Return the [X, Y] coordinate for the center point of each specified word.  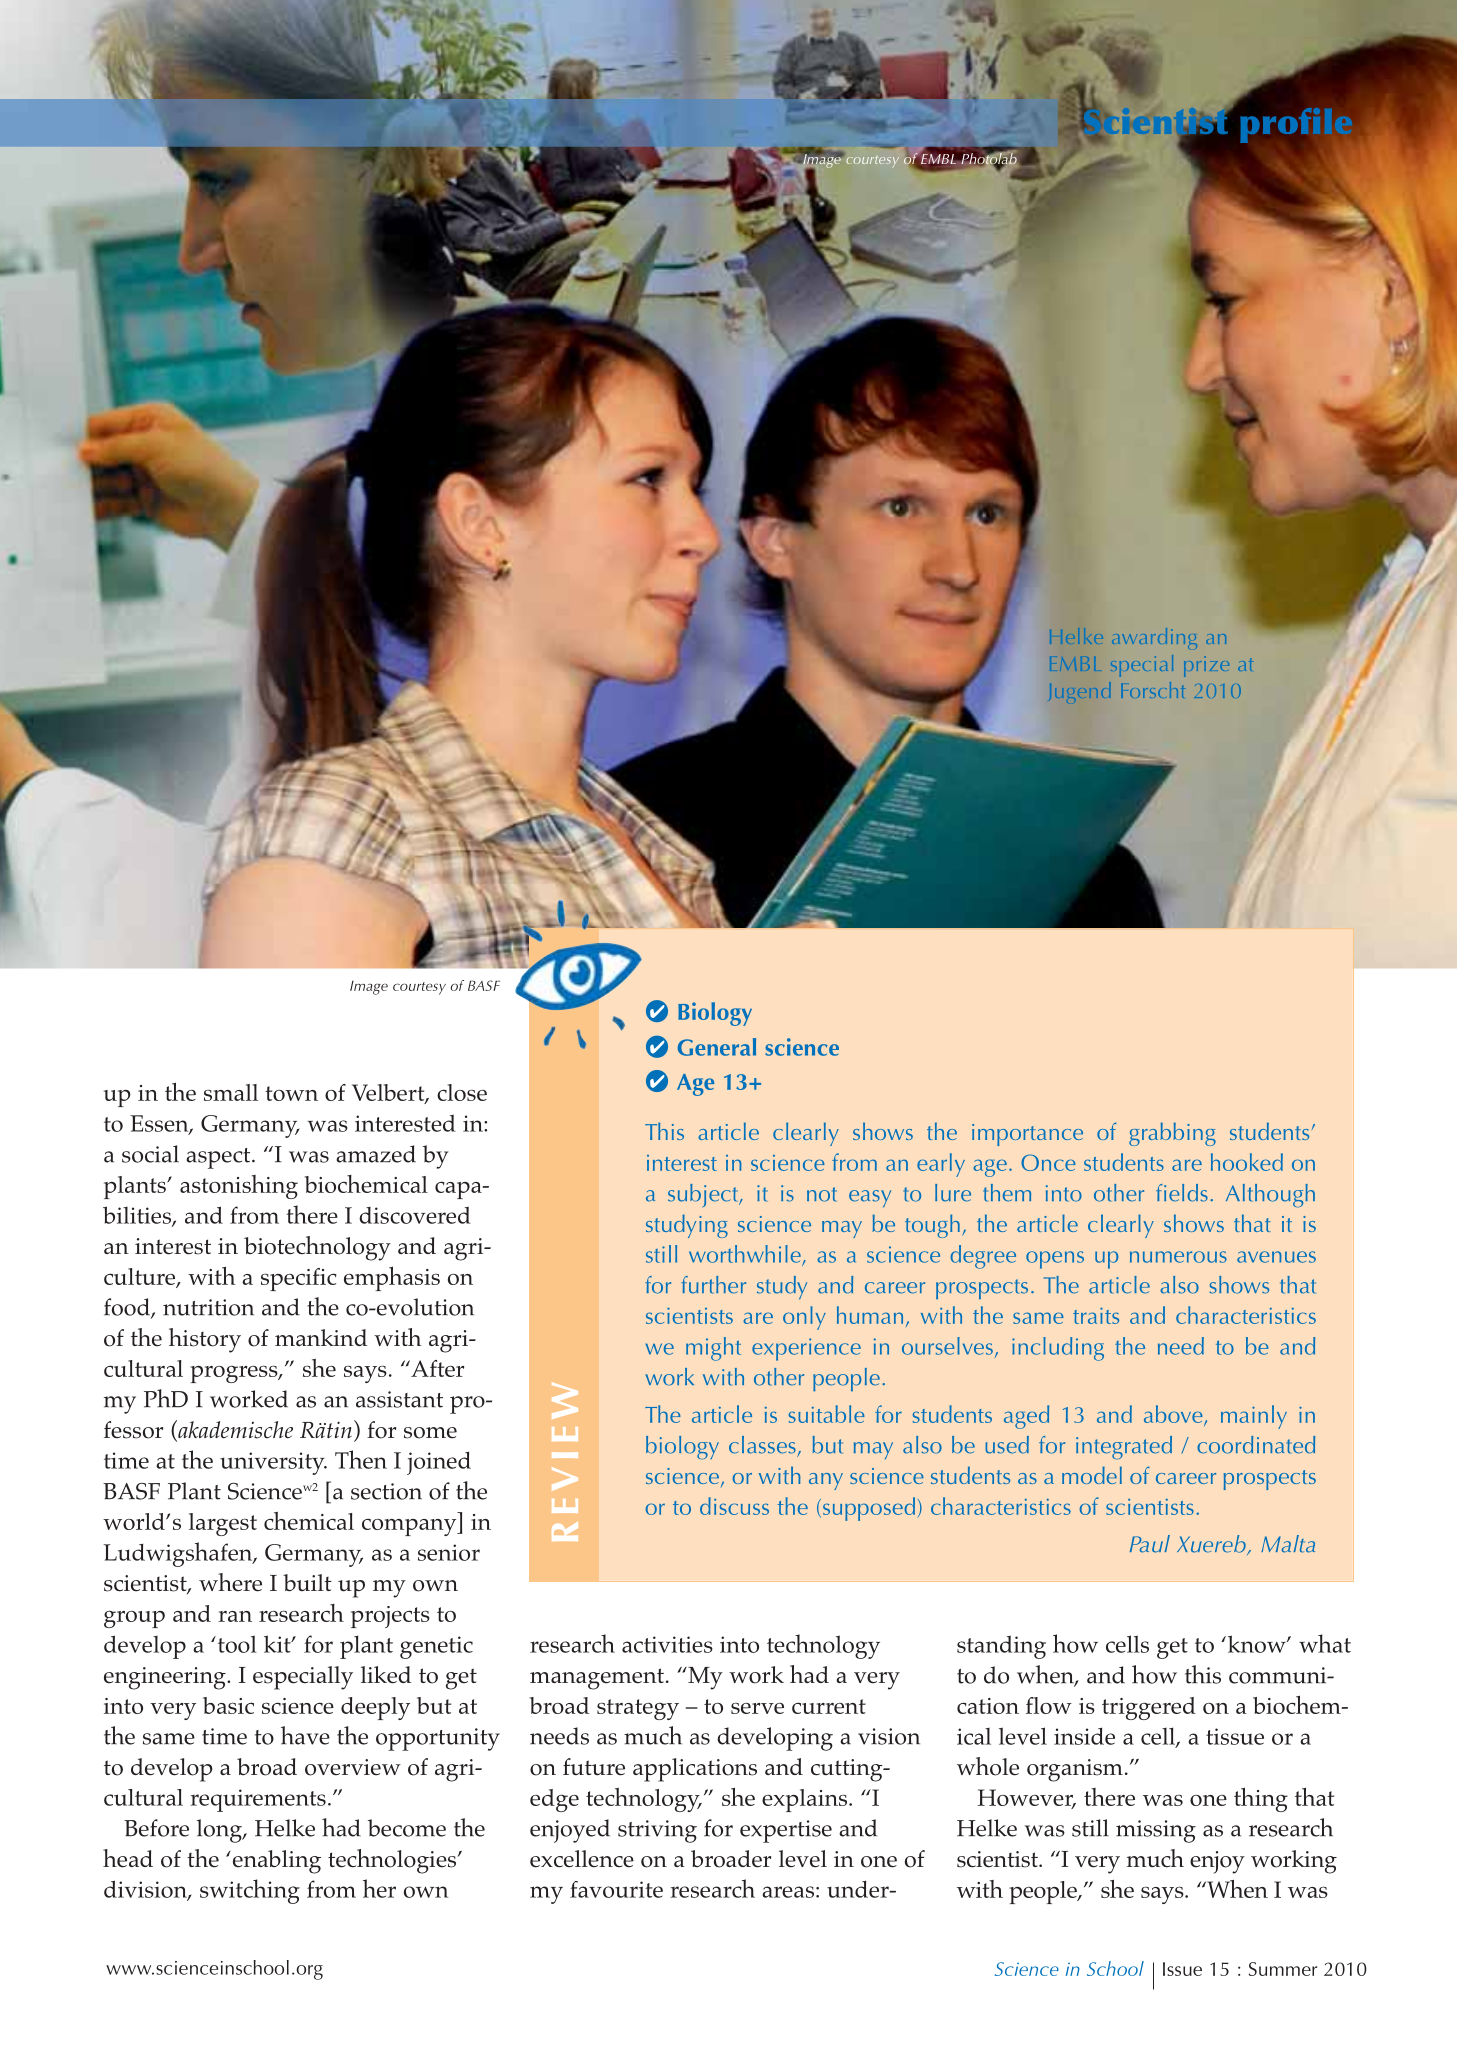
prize [1206, 666]
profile [1297, 127]
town [291, 1093]
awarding [1154, 638]
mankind [321, 1337]
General [717, 1047]
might [713, 1349]
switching [250, 1891]
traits [1096, 1316]
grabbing [1172, 1134]
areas [788, 1892]
